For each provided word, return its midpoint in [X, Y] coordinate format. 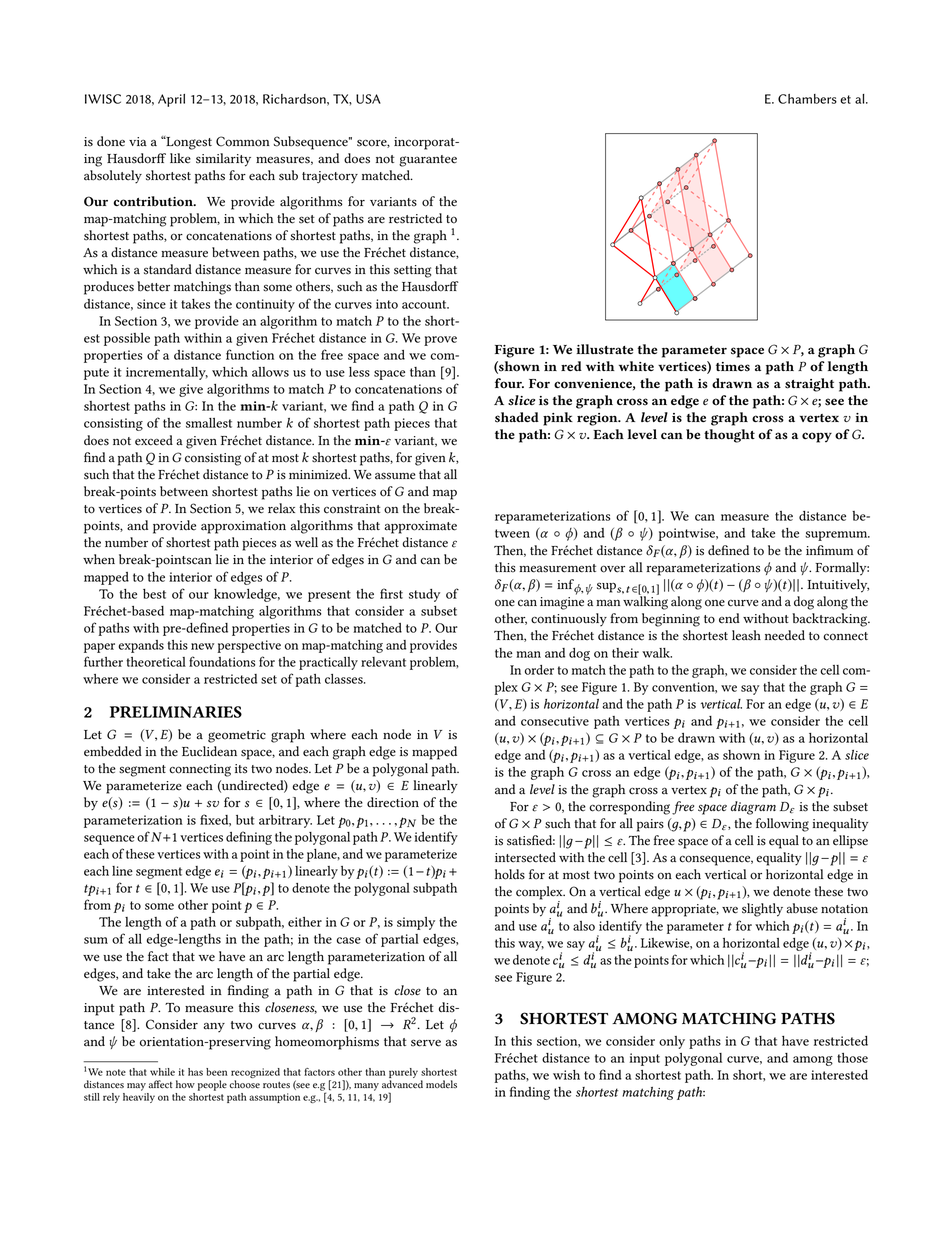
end [729, 618]
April [171, 100]
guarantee [428, 161]
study [424, 595]
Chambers [807, 99]
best [154, 594]
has [195, 1072]
